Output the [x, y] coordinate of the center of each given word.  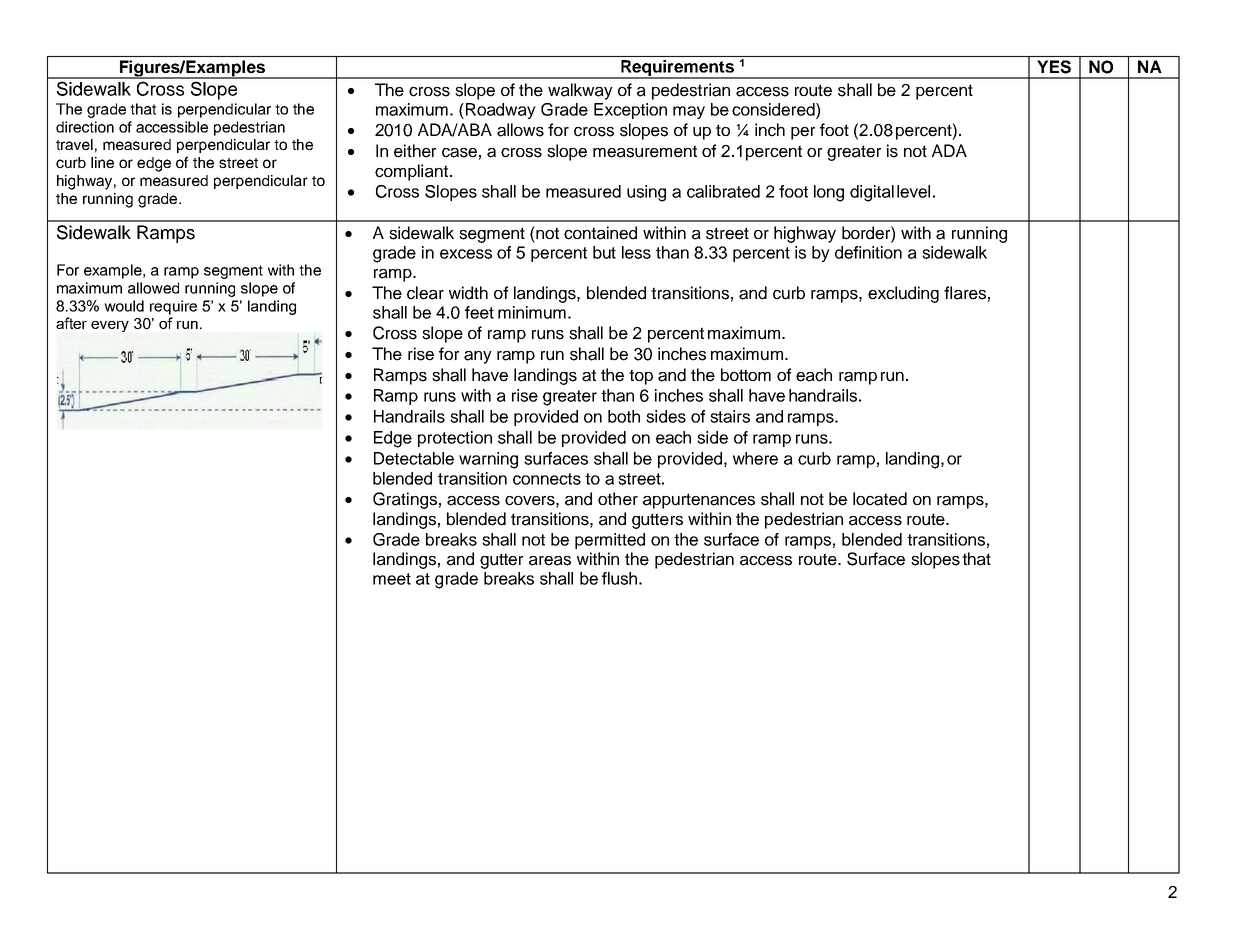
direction [85, 127]
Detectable [414, 458]
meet [392, 579]
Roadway [501, 111]
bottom [746, 375]
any [478, 357]
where [755, 458]
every [110, 326]
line [102, 162]
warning [488, 460]
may [689, 112]
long [829, 193]
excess [466, 254]
